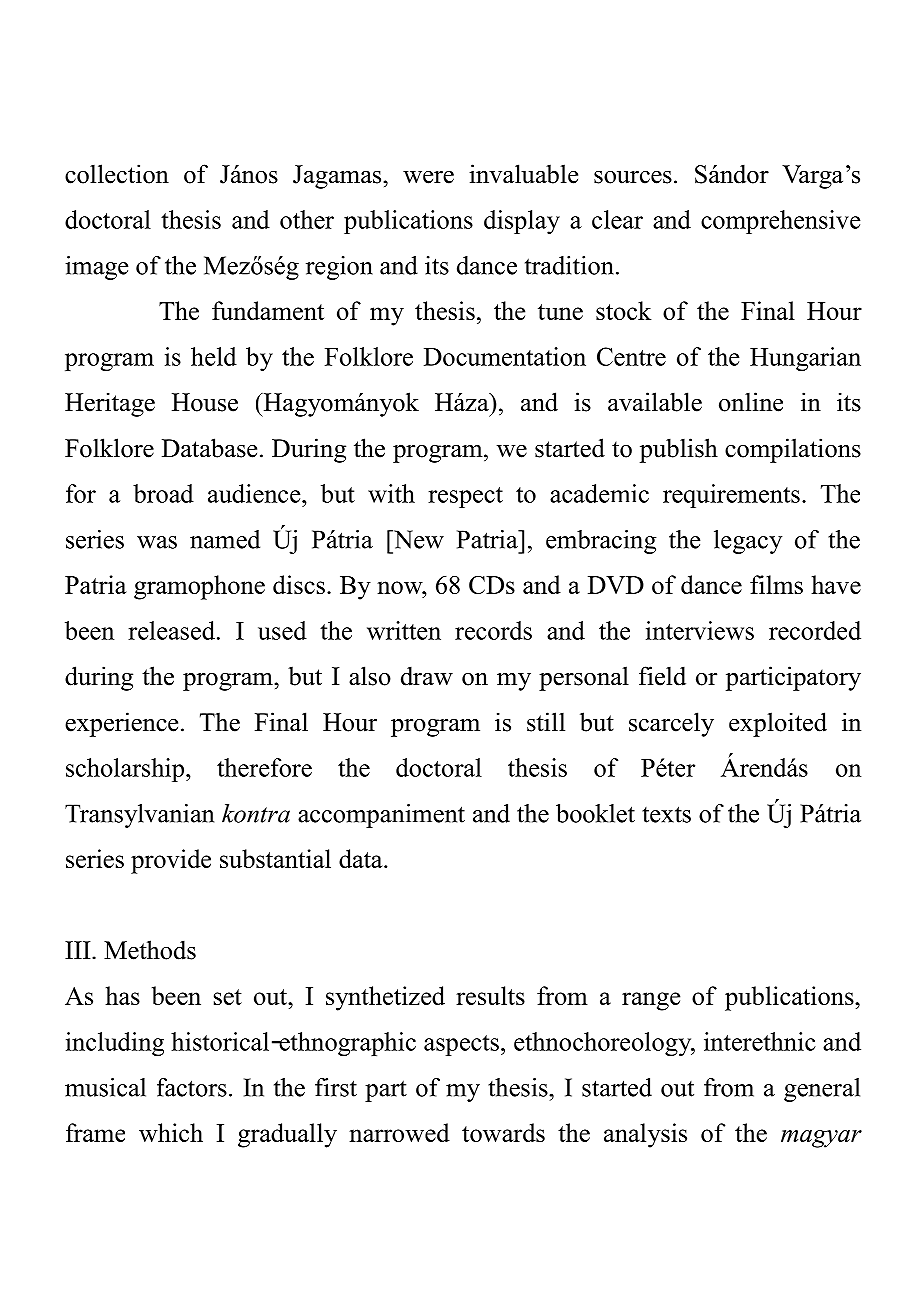 Image resolution: width=924 pixels, height=1313 pixels. I want to click on accompaniment, so click(381, 816).
